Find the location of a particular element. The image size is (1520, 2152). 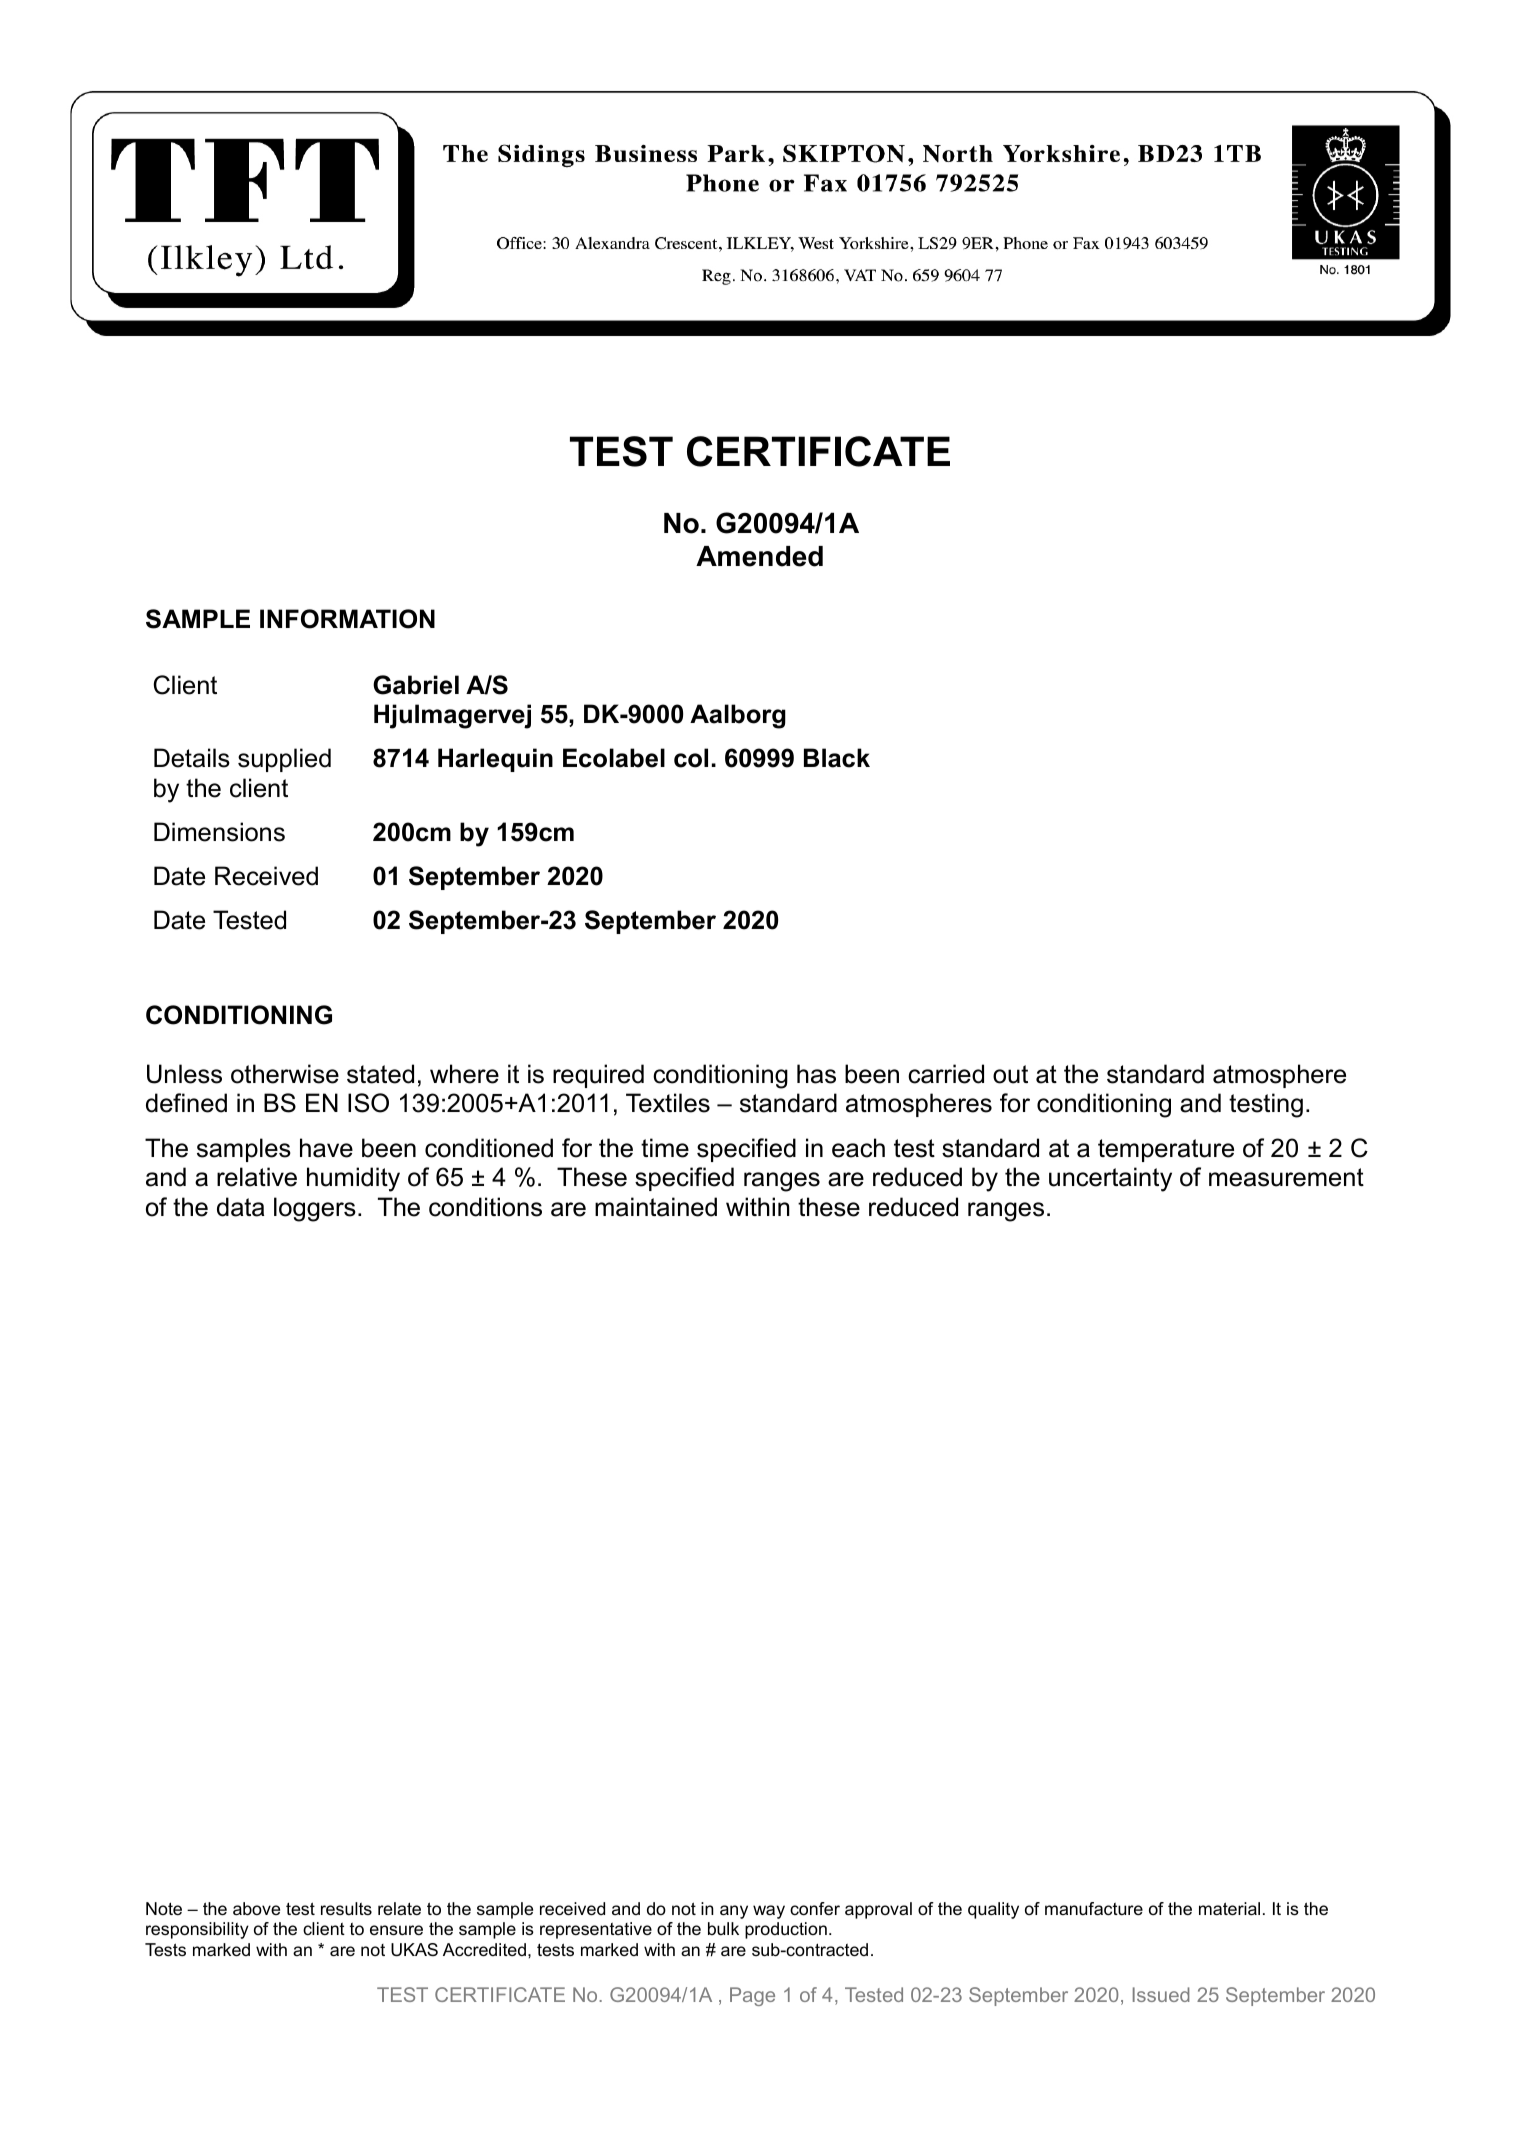

has is located at coordinates (816, 1074).
